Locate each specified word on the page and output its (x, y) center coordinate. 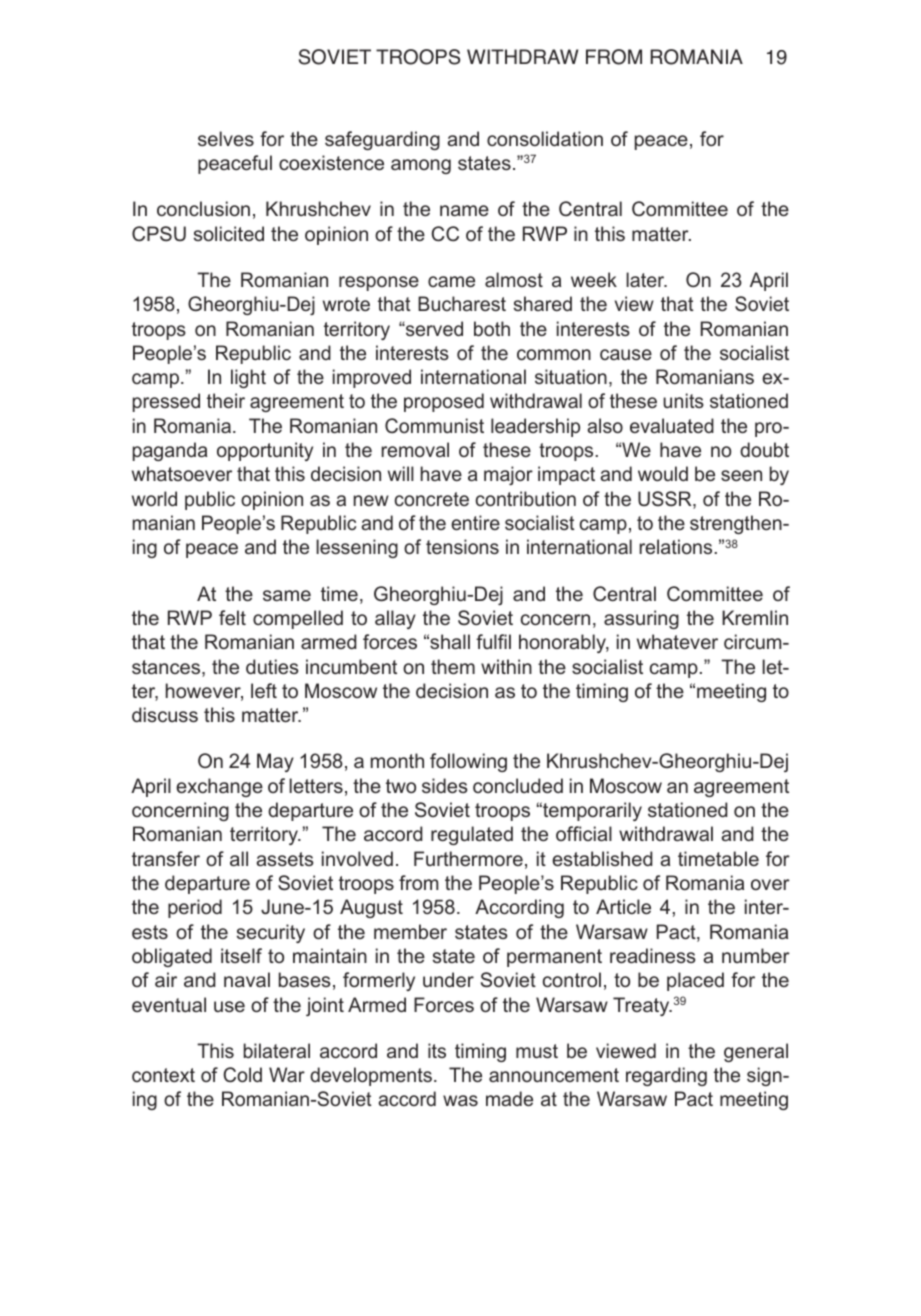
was (460, 1100)
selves (226, 138)
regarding (666, 1076)
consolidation (545, 138)
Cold (242, 1075)
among (421, 166)
